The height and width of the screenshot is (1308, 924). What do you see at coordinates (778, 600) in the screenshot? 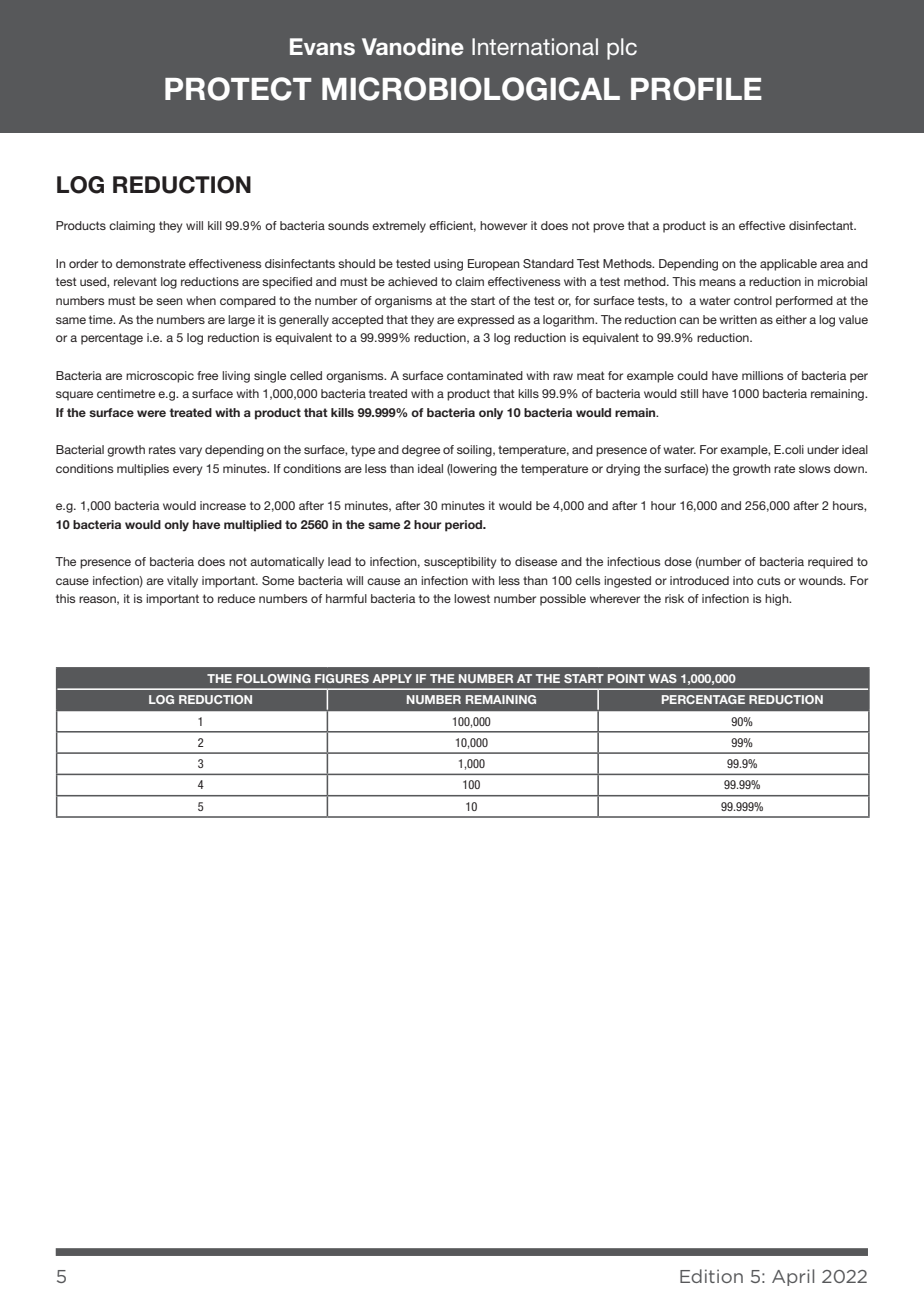
I see `high` at bounding box center [778, 600].
